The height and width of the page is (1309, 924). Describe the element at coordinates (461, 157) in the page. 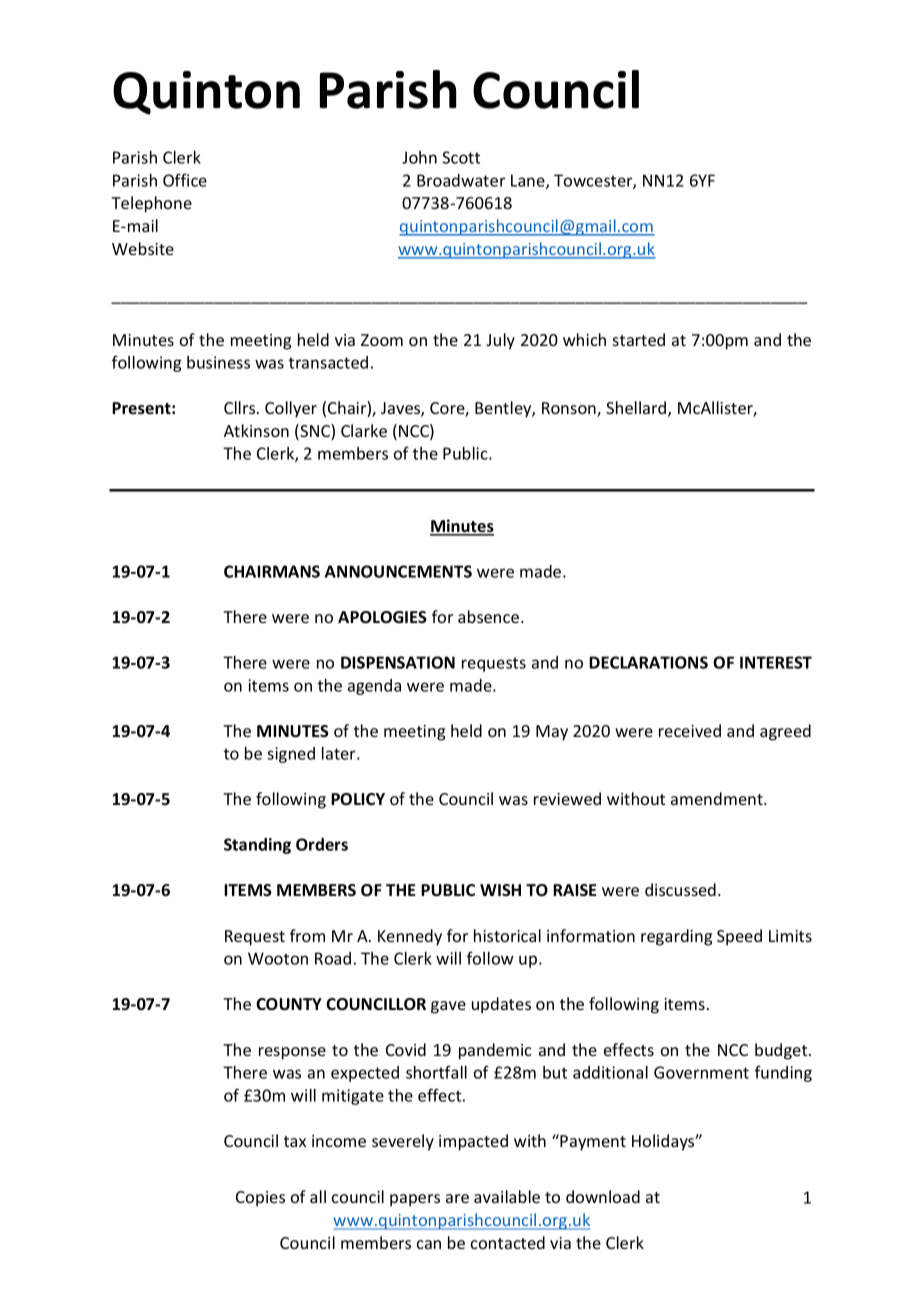

I see `Scott` at that location.
